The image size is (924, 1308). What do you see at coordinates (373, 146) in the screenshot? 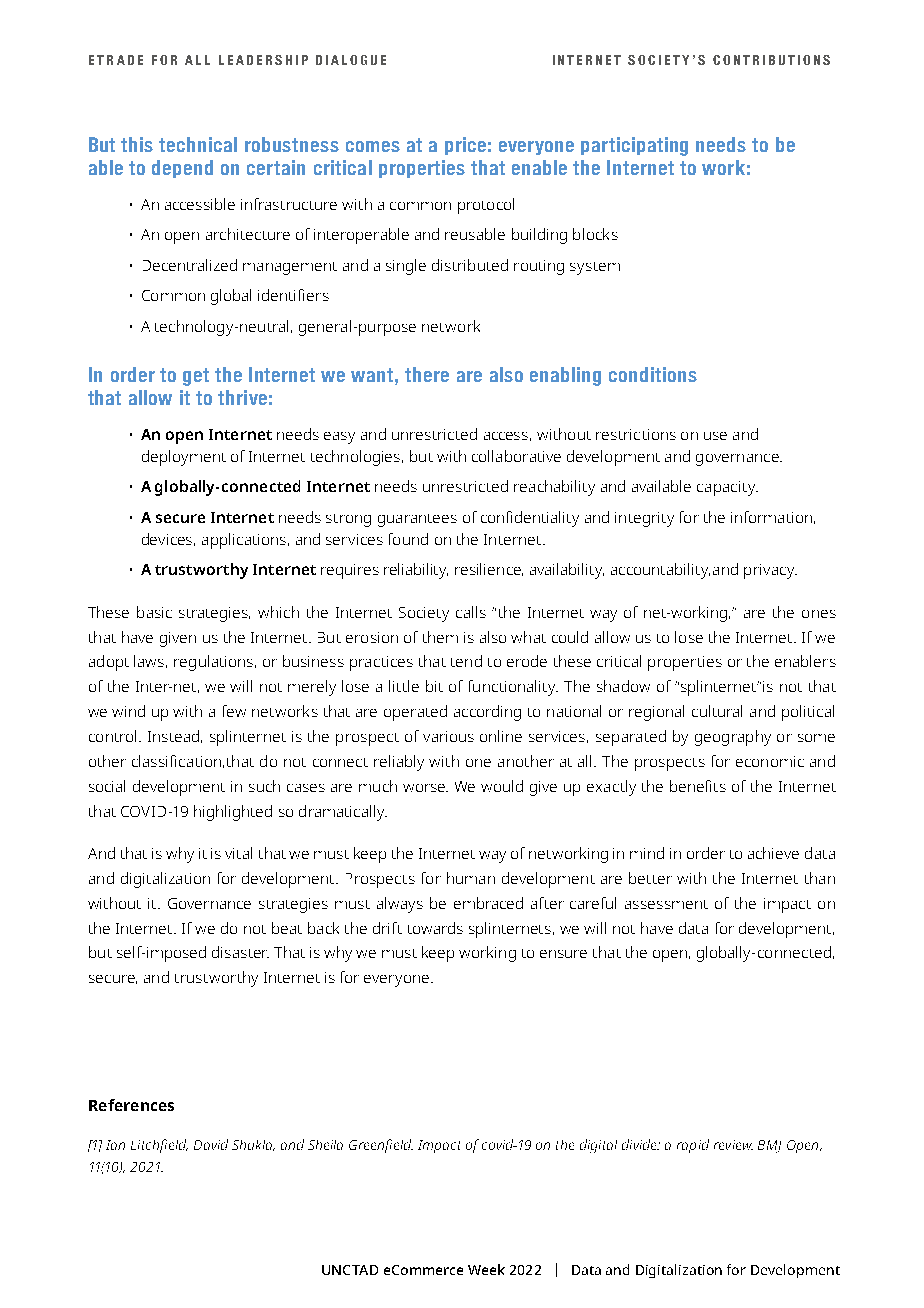
I see `comes` at bounding box center [373, 146].
